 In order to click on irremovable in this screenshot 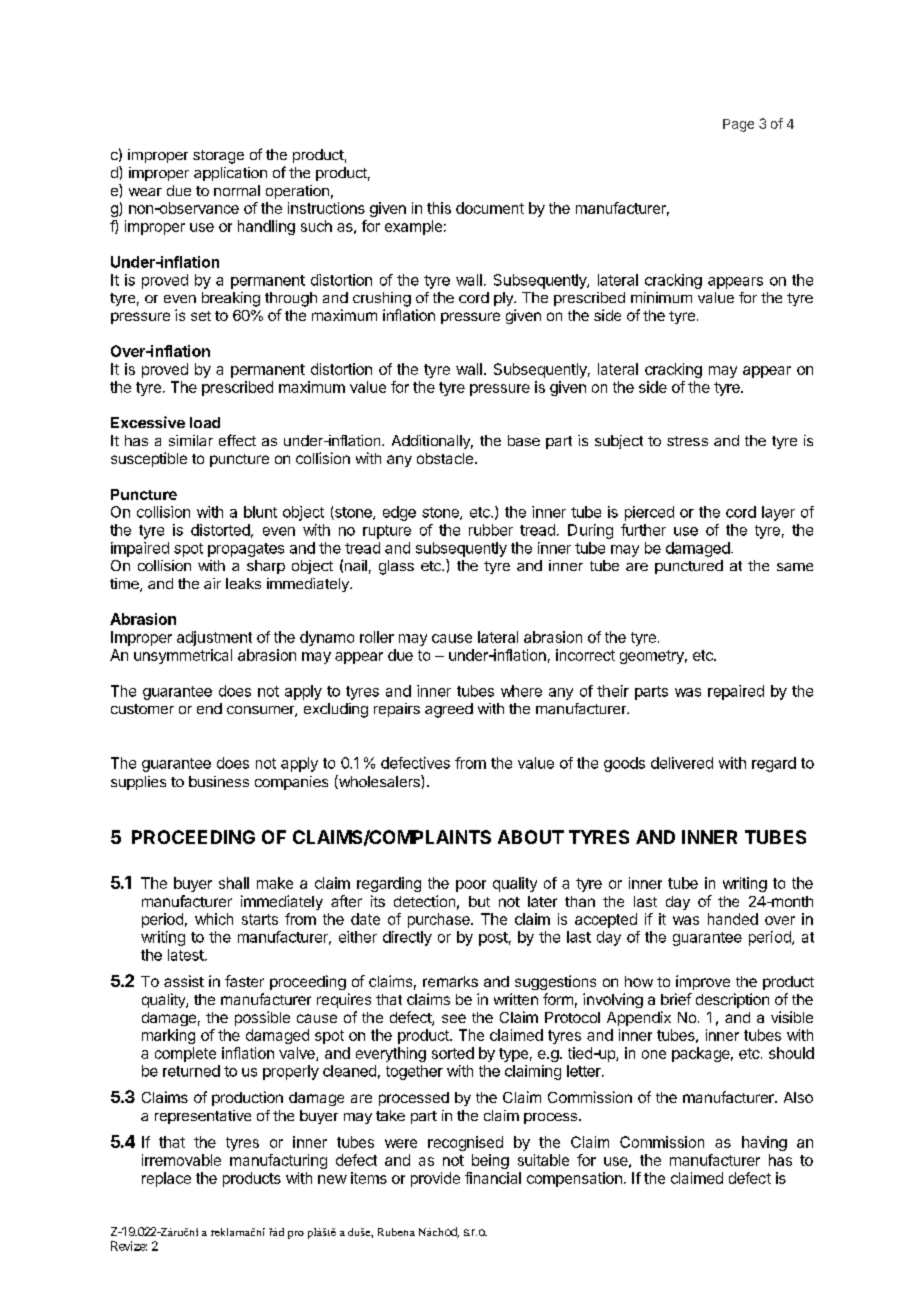, I will do `click(181, 1160)`.
